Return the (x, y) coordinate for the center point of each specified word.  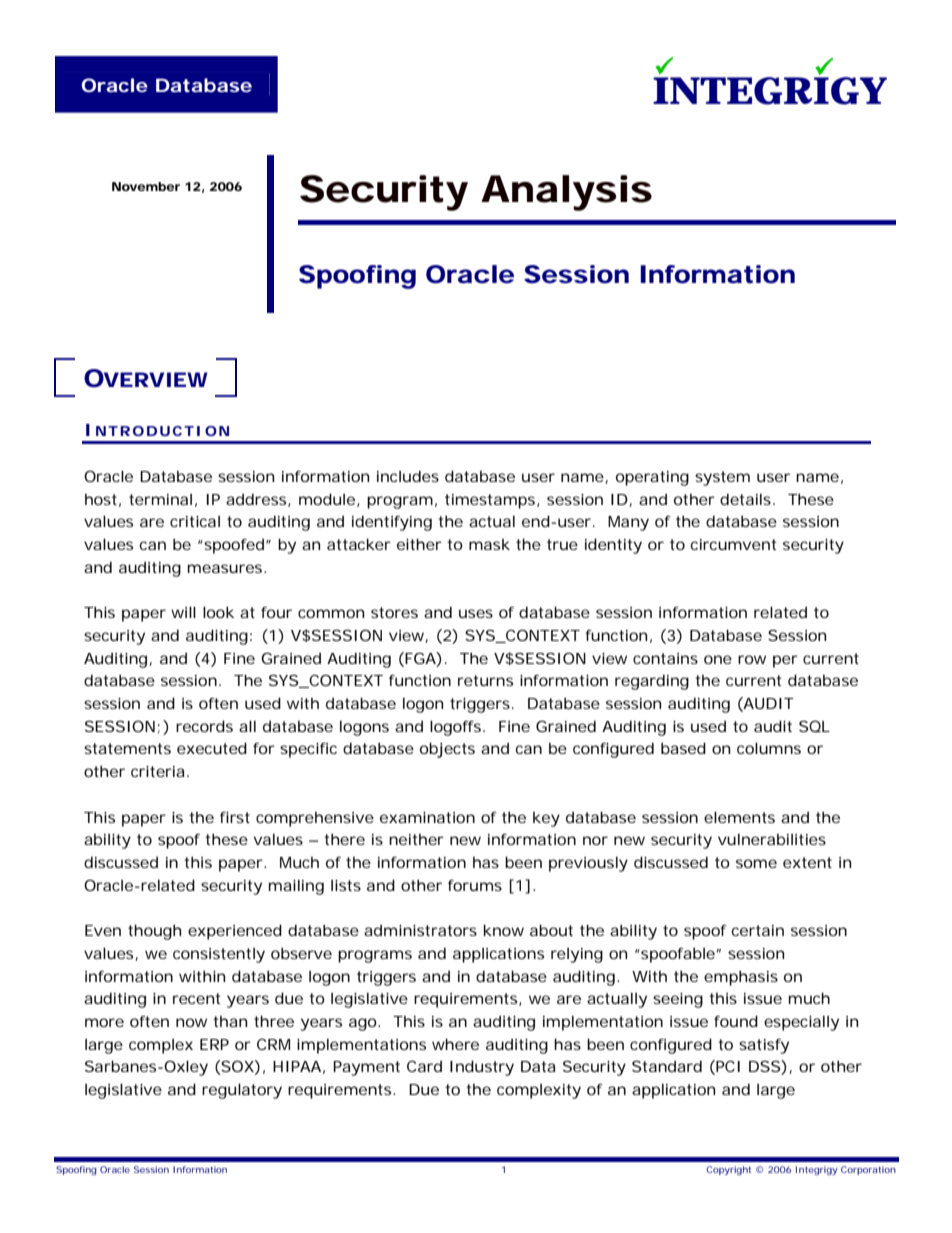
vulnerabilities (772, 839)
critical (195, 521)
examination (427, 817)
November (146, 186)
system (722, 478)
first (235, 817)
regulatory (242, 1091)
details (745, 499)
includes (408, 476)
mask (489, 544)
